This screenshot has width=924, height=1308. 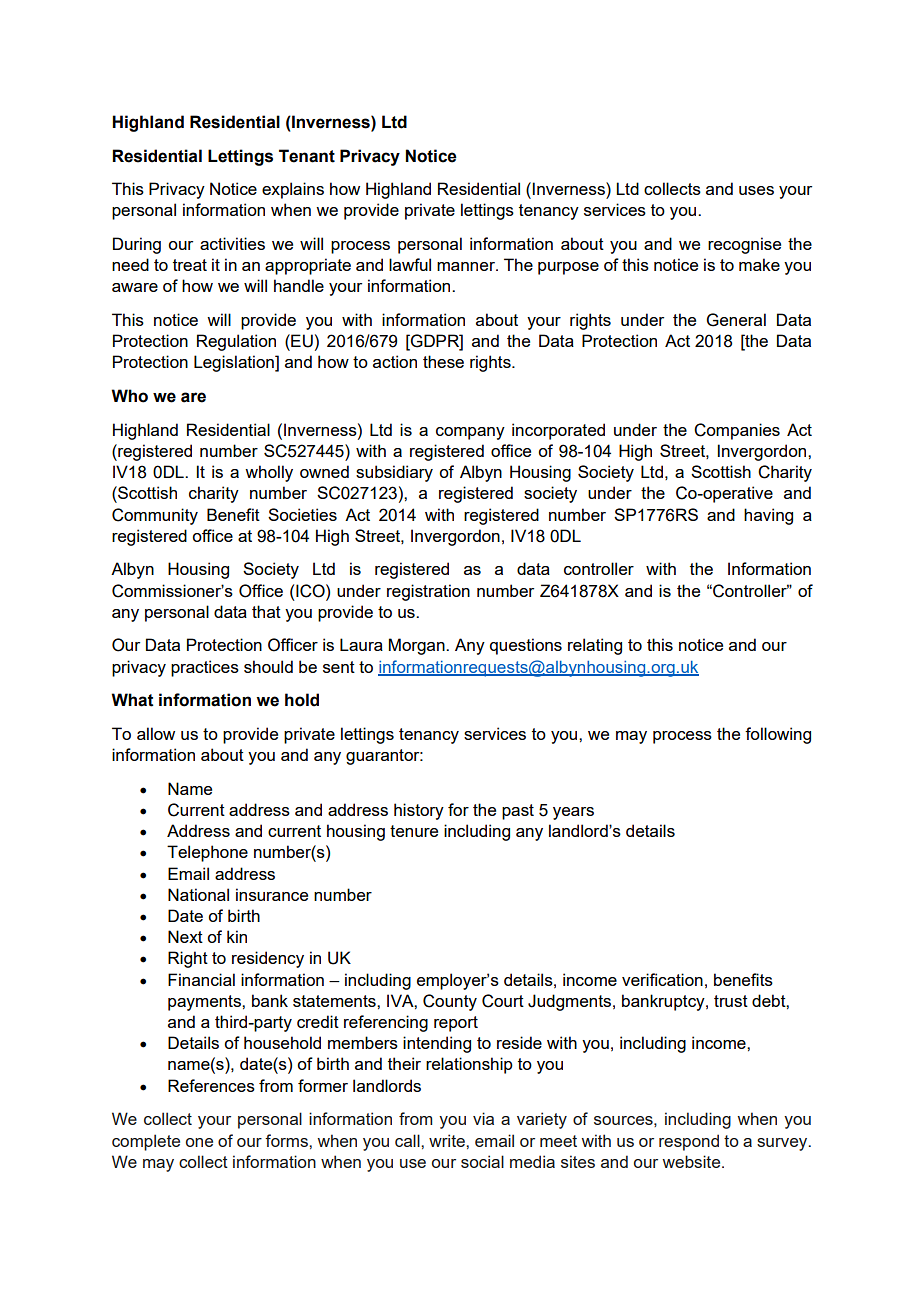 What do you see at coordinates (736, 320) in the screenshot?
I see `General` at bounding box center [736, 320].
